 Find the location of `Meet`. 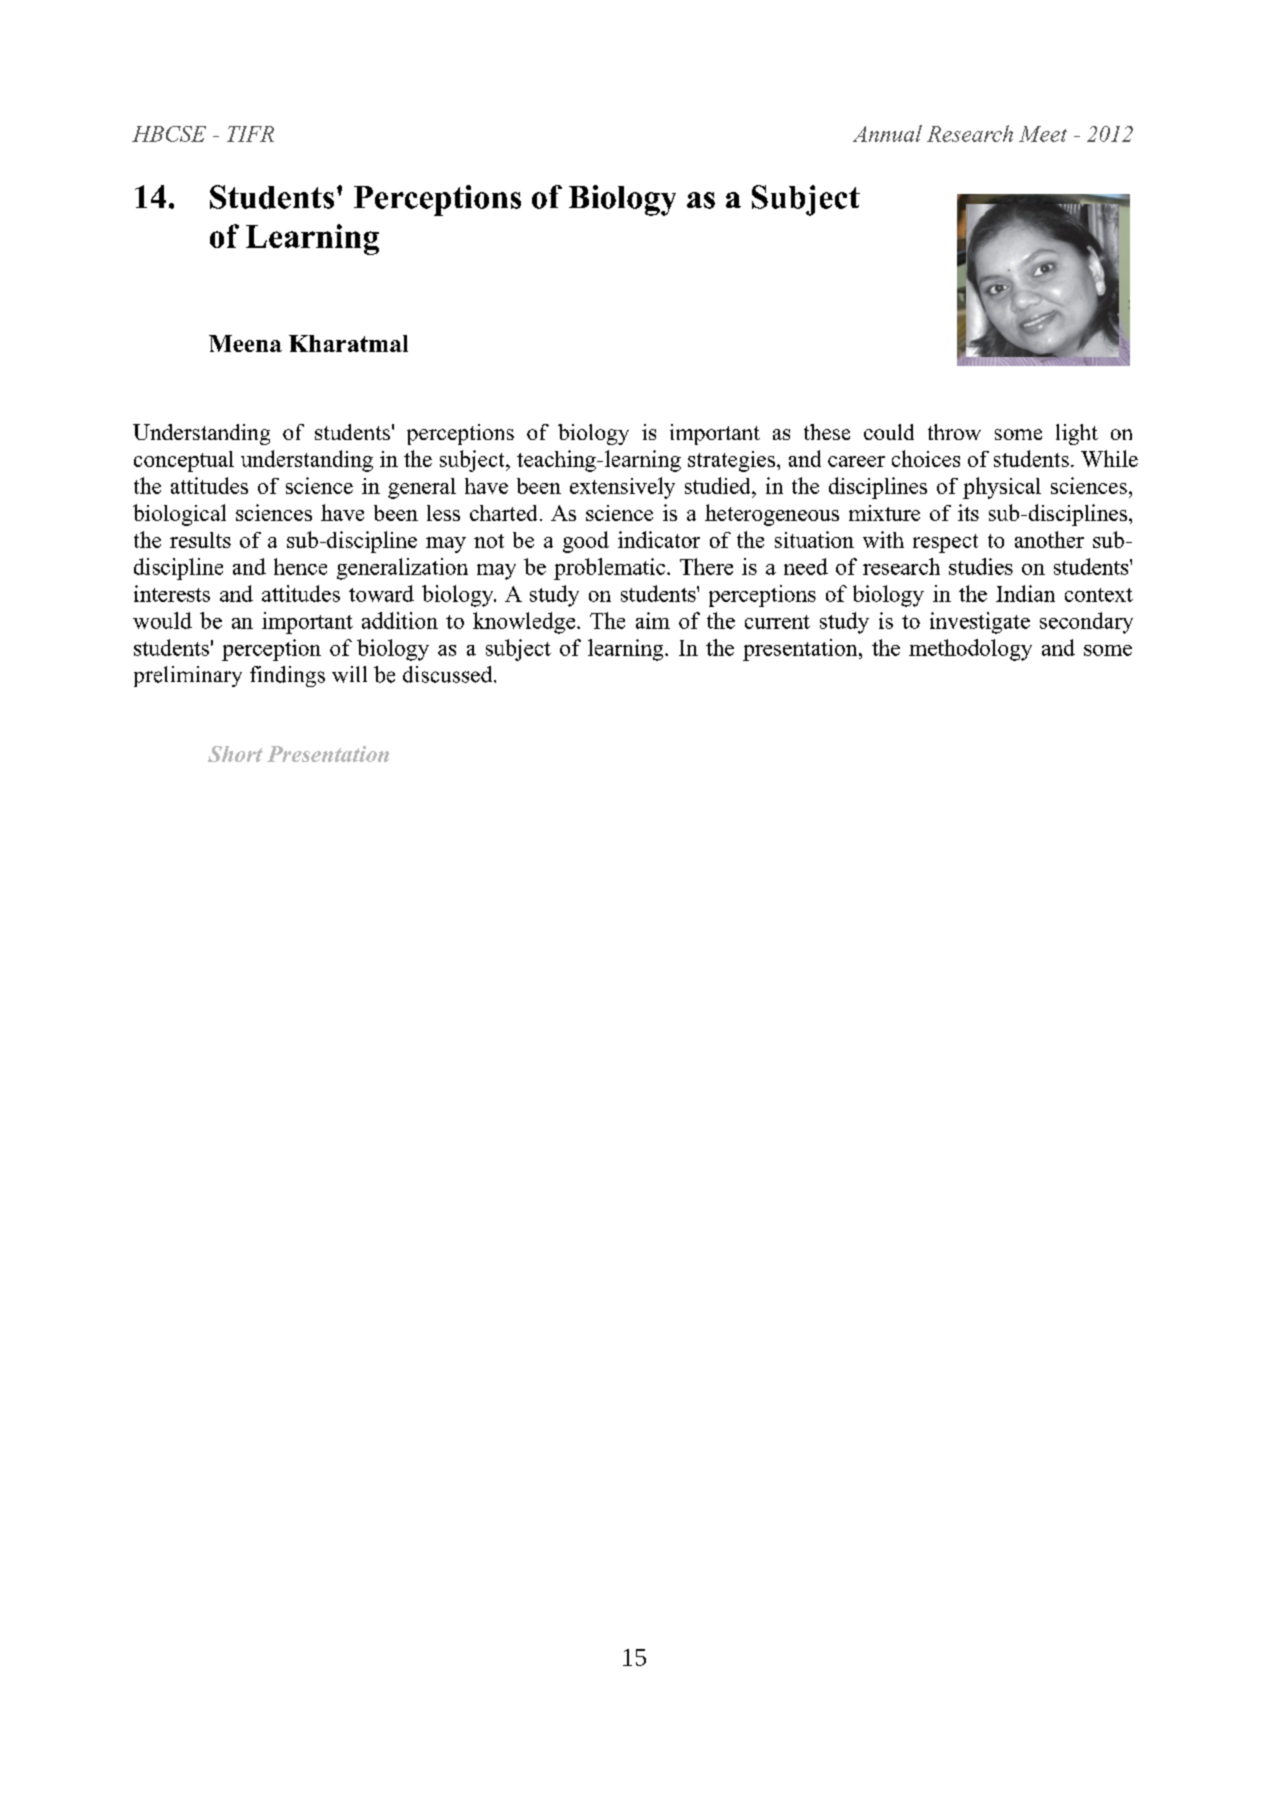

Meet is located at coordinates (1043, 134).
